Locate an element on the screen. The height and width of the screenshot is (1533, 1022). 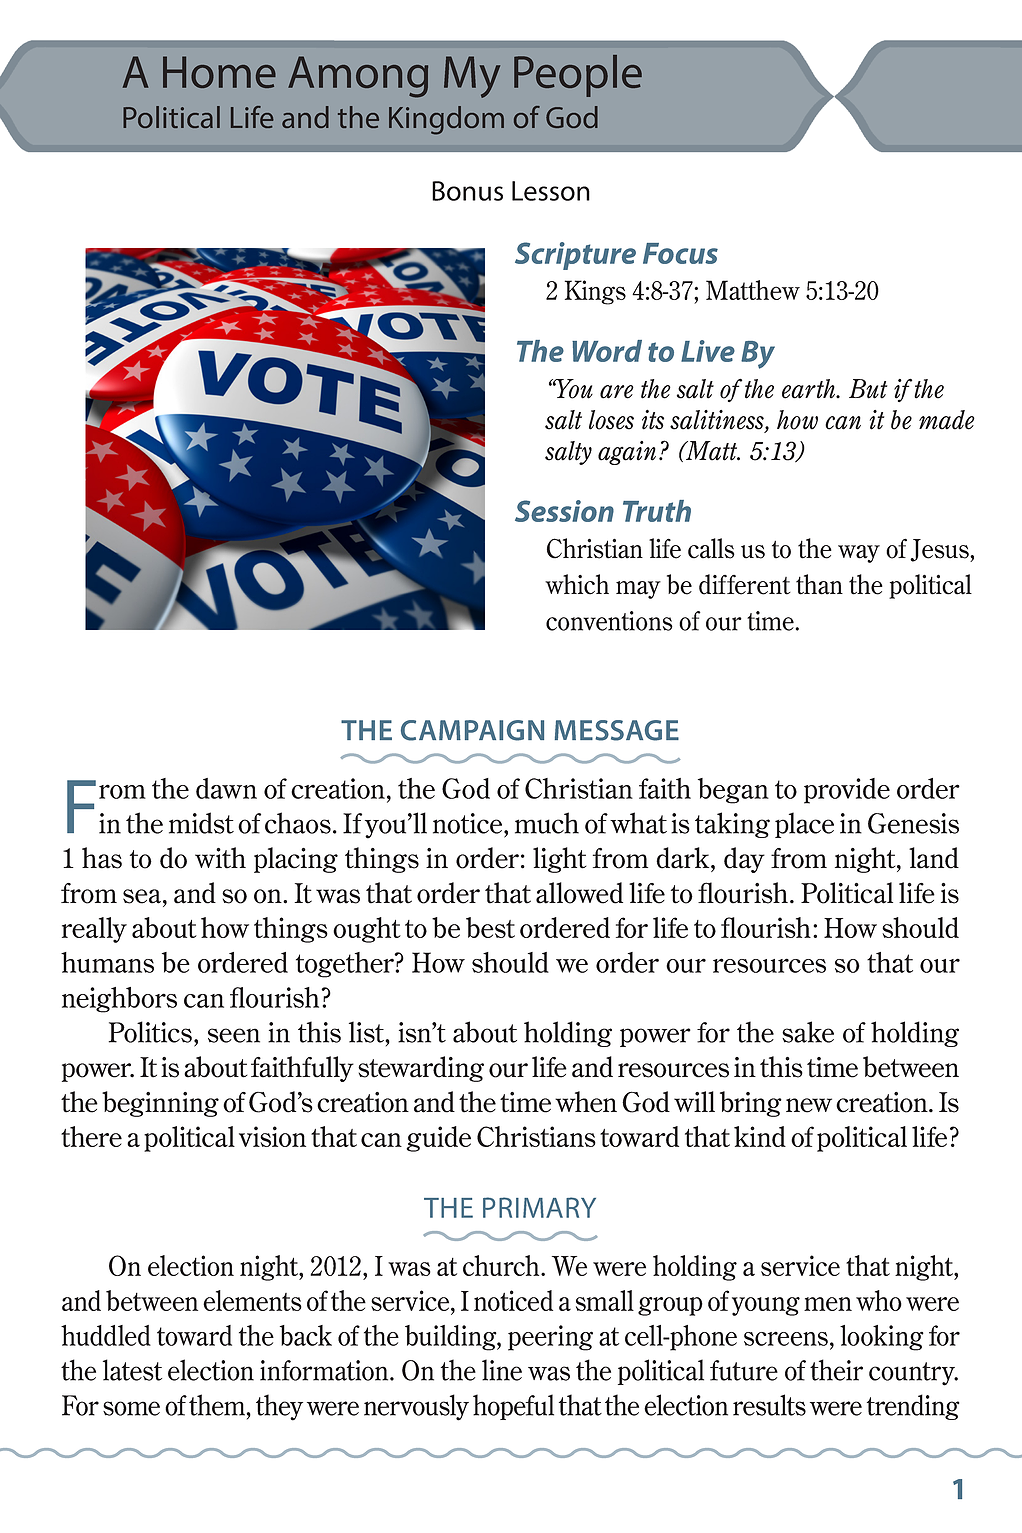
dawn is located at coordinates (226, 788).
